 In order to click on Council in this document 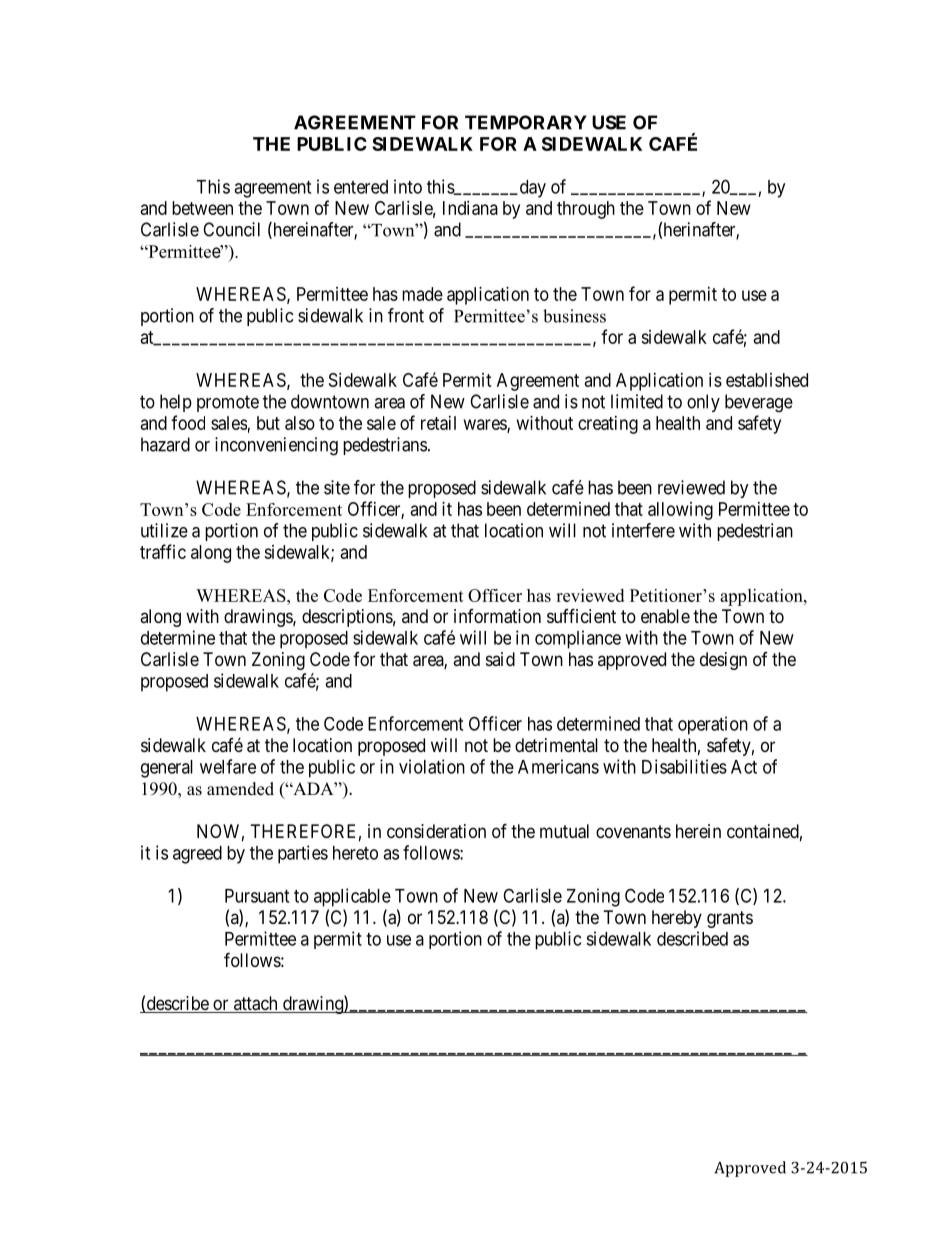, I will do `click(231, 229)`.
